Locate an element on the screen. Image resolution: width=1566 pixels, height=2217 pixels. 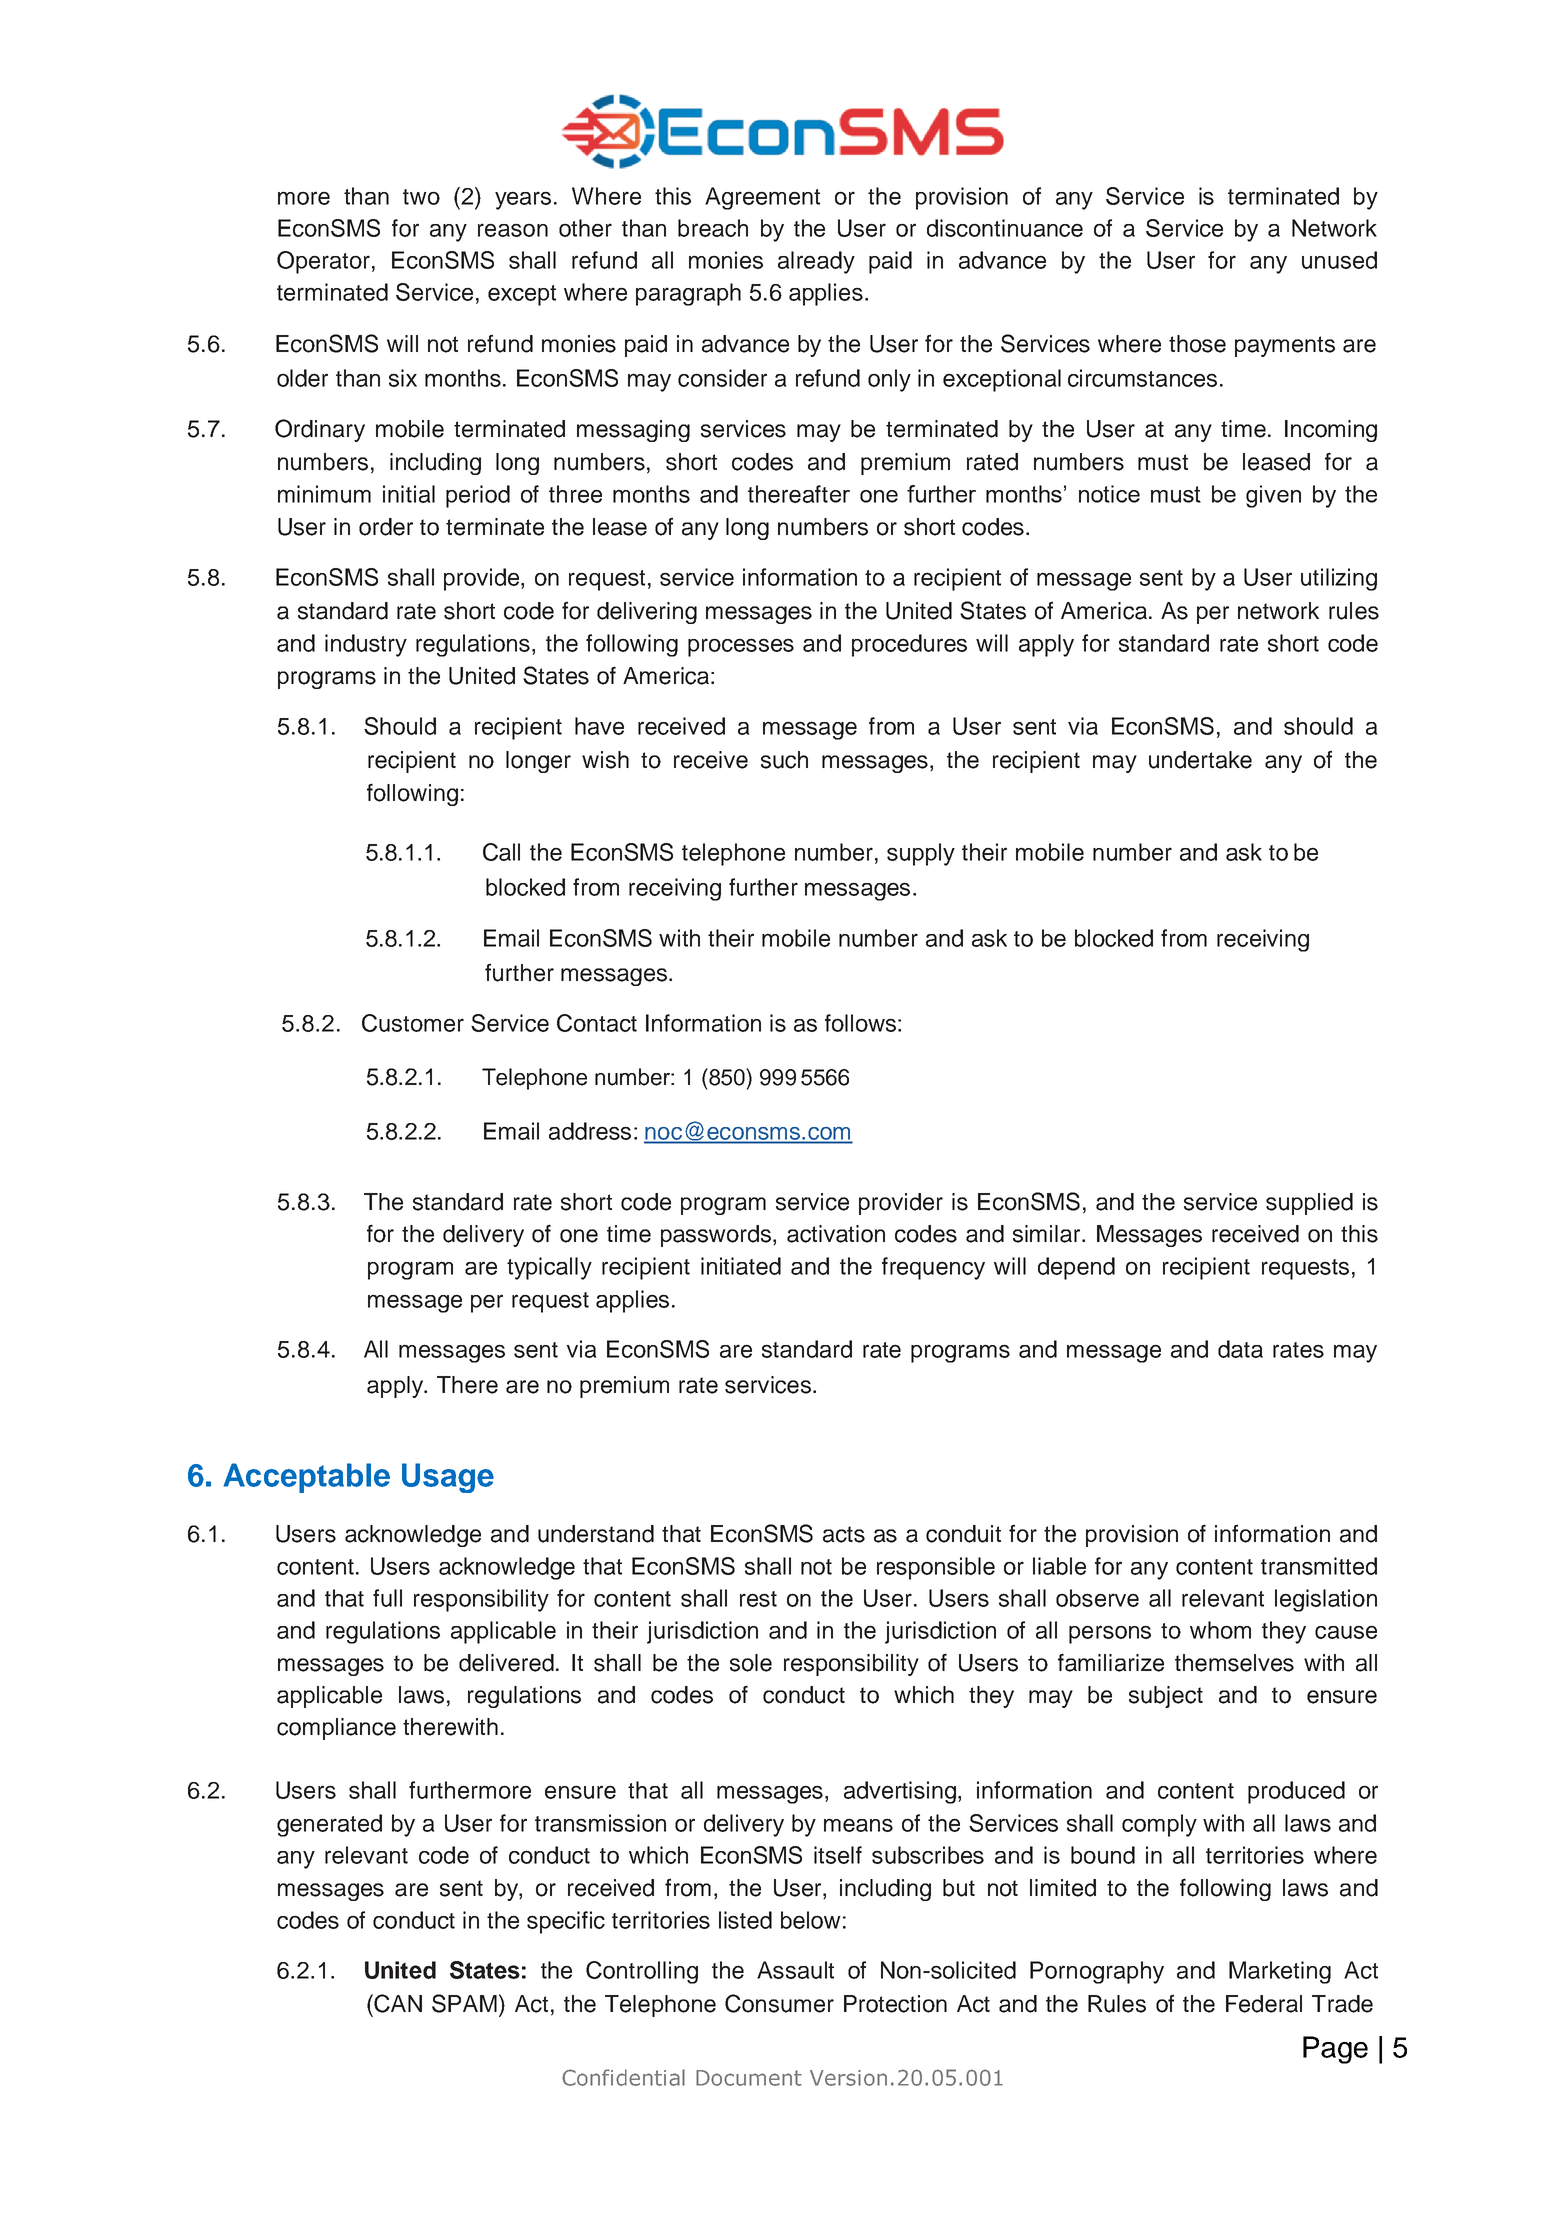
CAN is located at coordinates (397, 2003).
